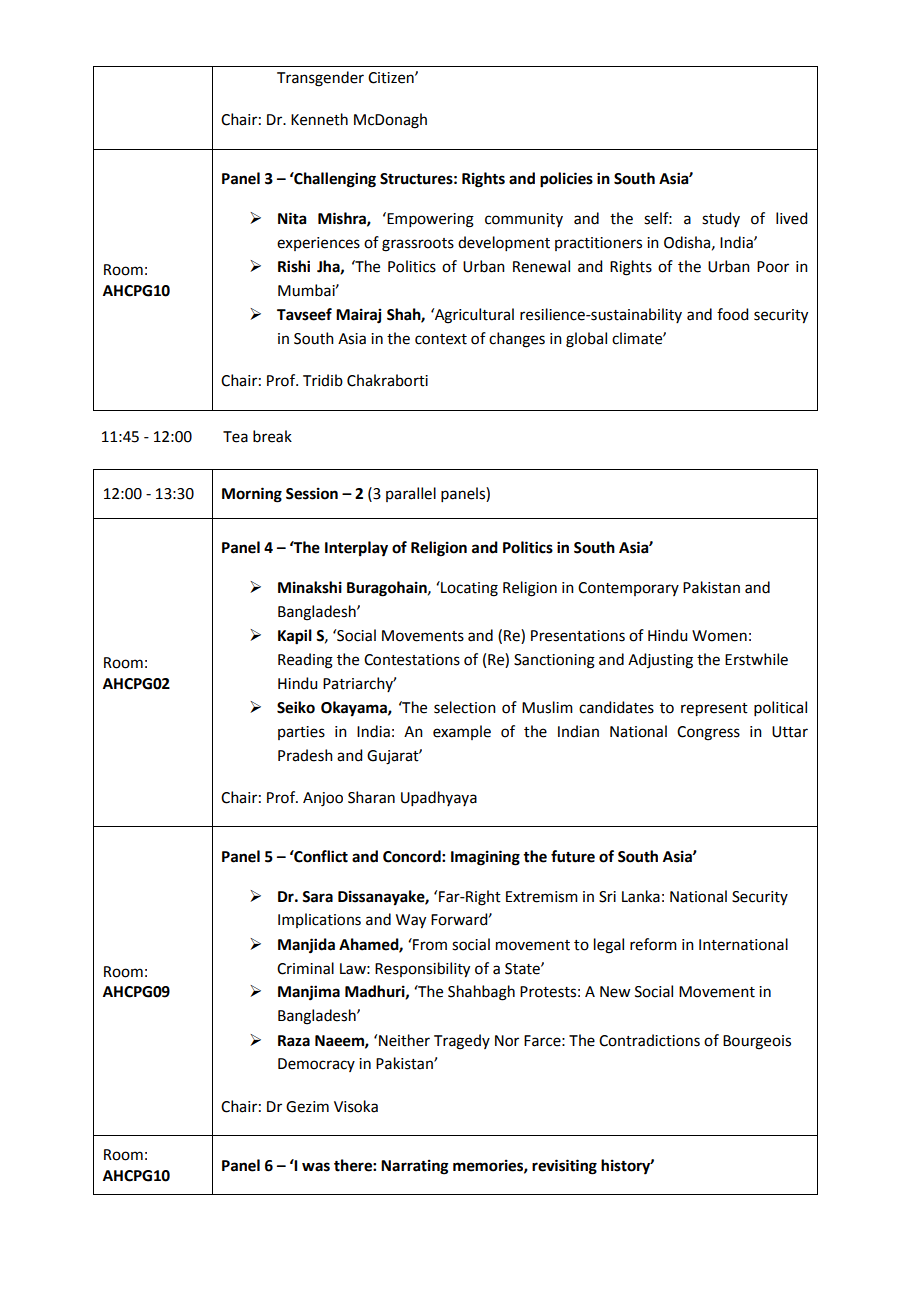 Image resolution: width=924 pixels, height=1307 pixels. Describe the element at coordinates (554, 661) in the screenshot. I see `Sanctioning` at that location.
